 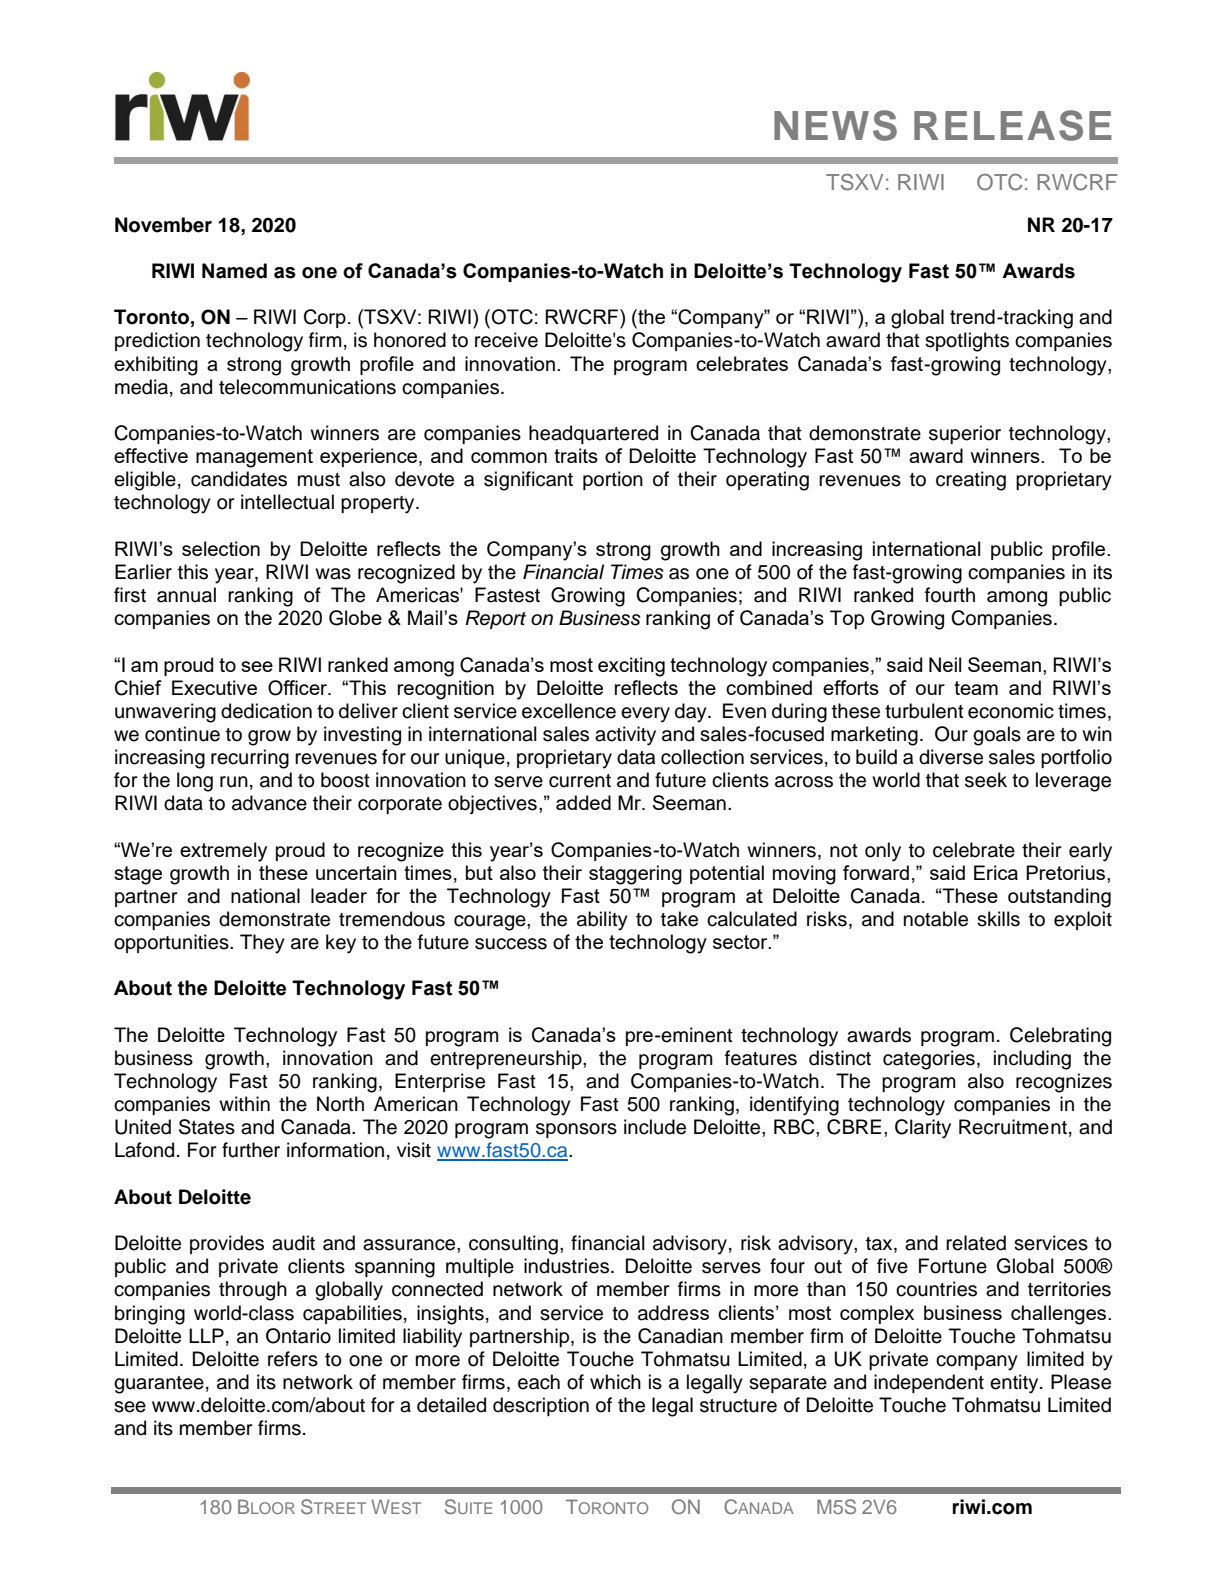 What do you see at coordinates (835, 125) in the image?
I see `NEWS` at bounding box center [835, 125].
